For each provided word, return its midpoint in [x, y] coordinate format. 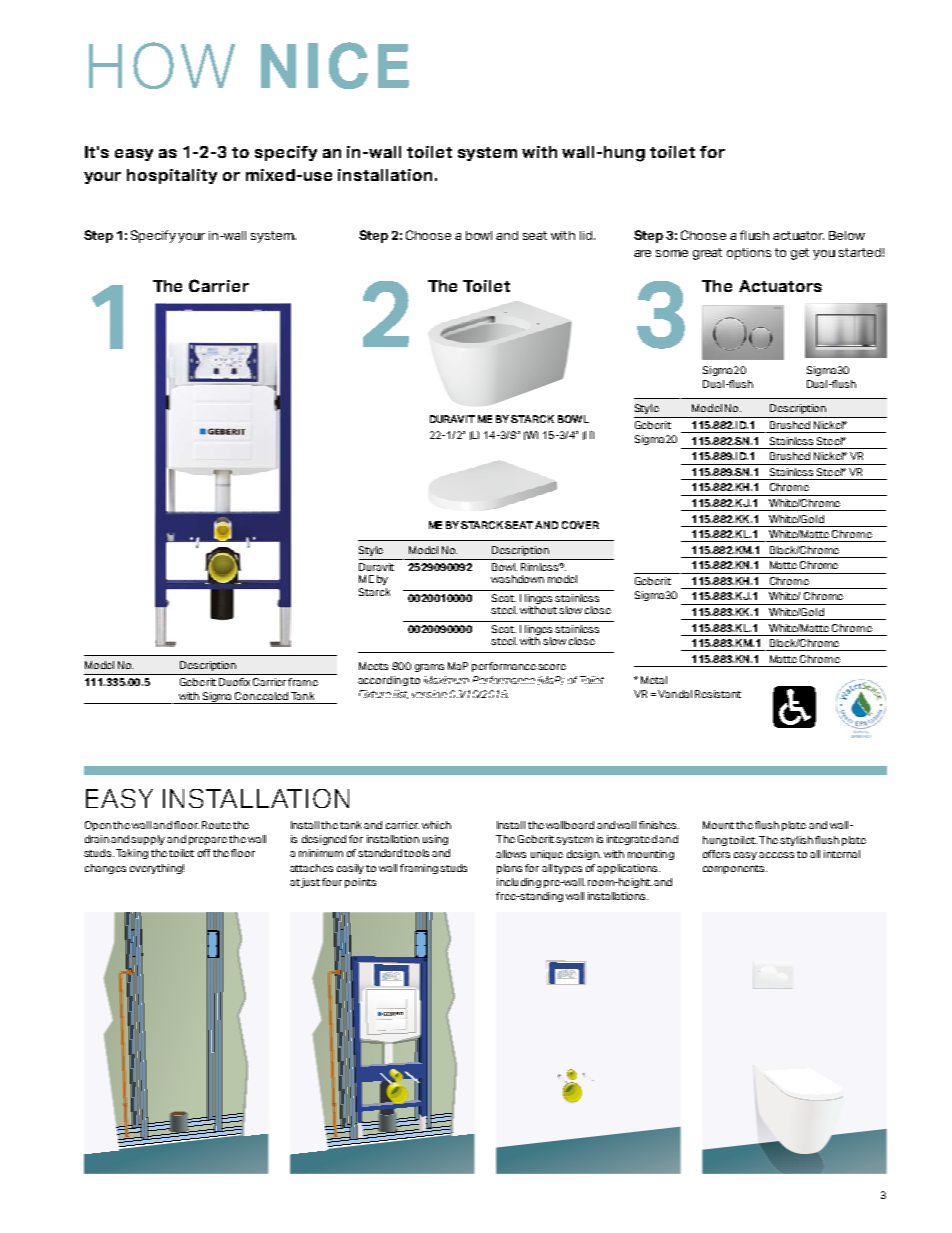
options [749, 254]
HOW [162, 65]
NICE [335, 65]
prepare [208, 841]
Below [847, 235]
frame [303, 682]
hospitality [172, 176]
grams [429, 668]
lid [587, 235]
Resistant [718, 694]
